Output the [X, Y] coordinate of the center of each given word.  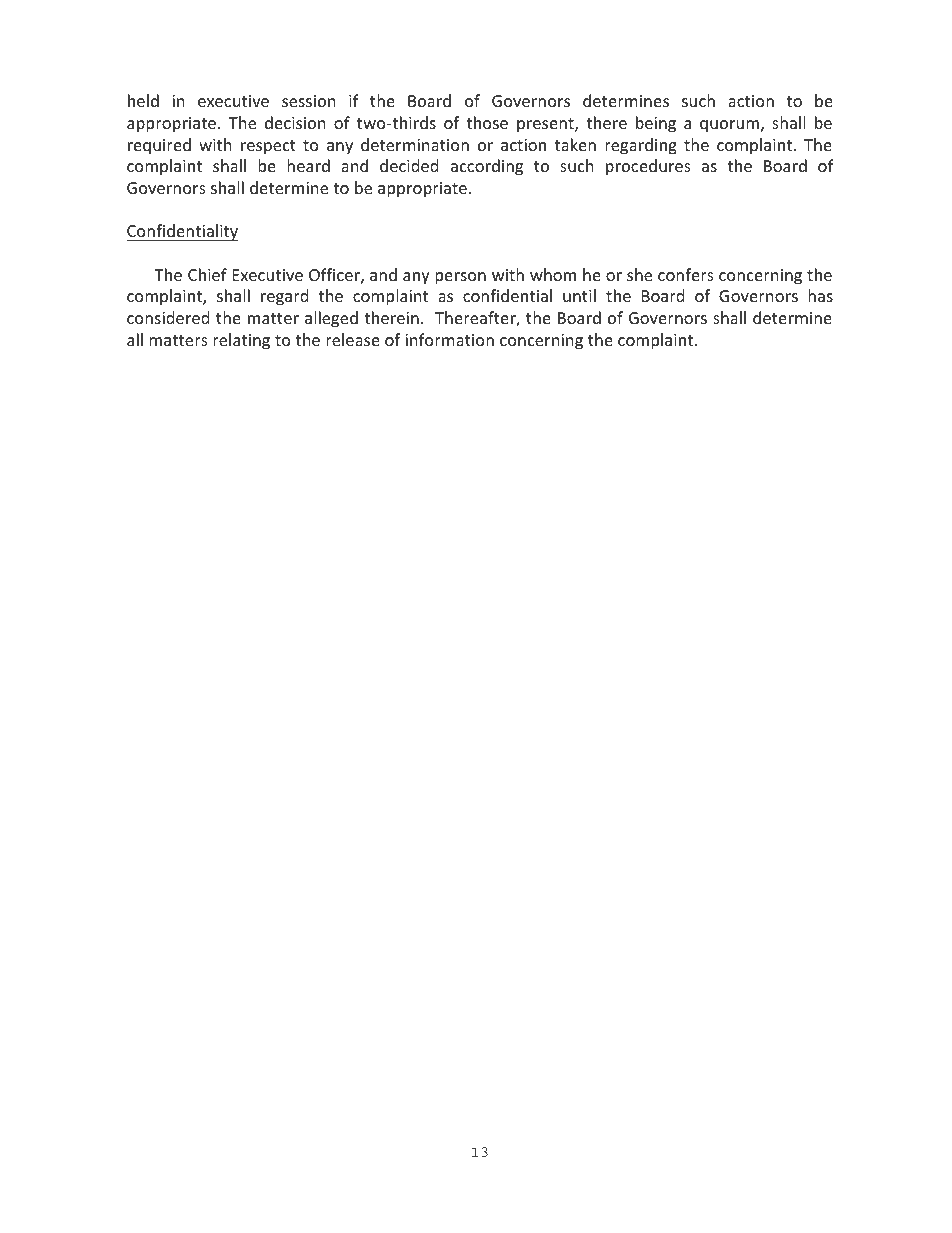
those [487, 122]
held [143, 100]
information [449, 339]
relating [241, 341]
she [639, 274]
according [487, 167]
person [460, 278]
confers [686, 274]
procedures [648, 167]
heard [308, 165]
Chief [207, 274]
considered [168, 317]
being [656, 124]
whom [553, 274]
